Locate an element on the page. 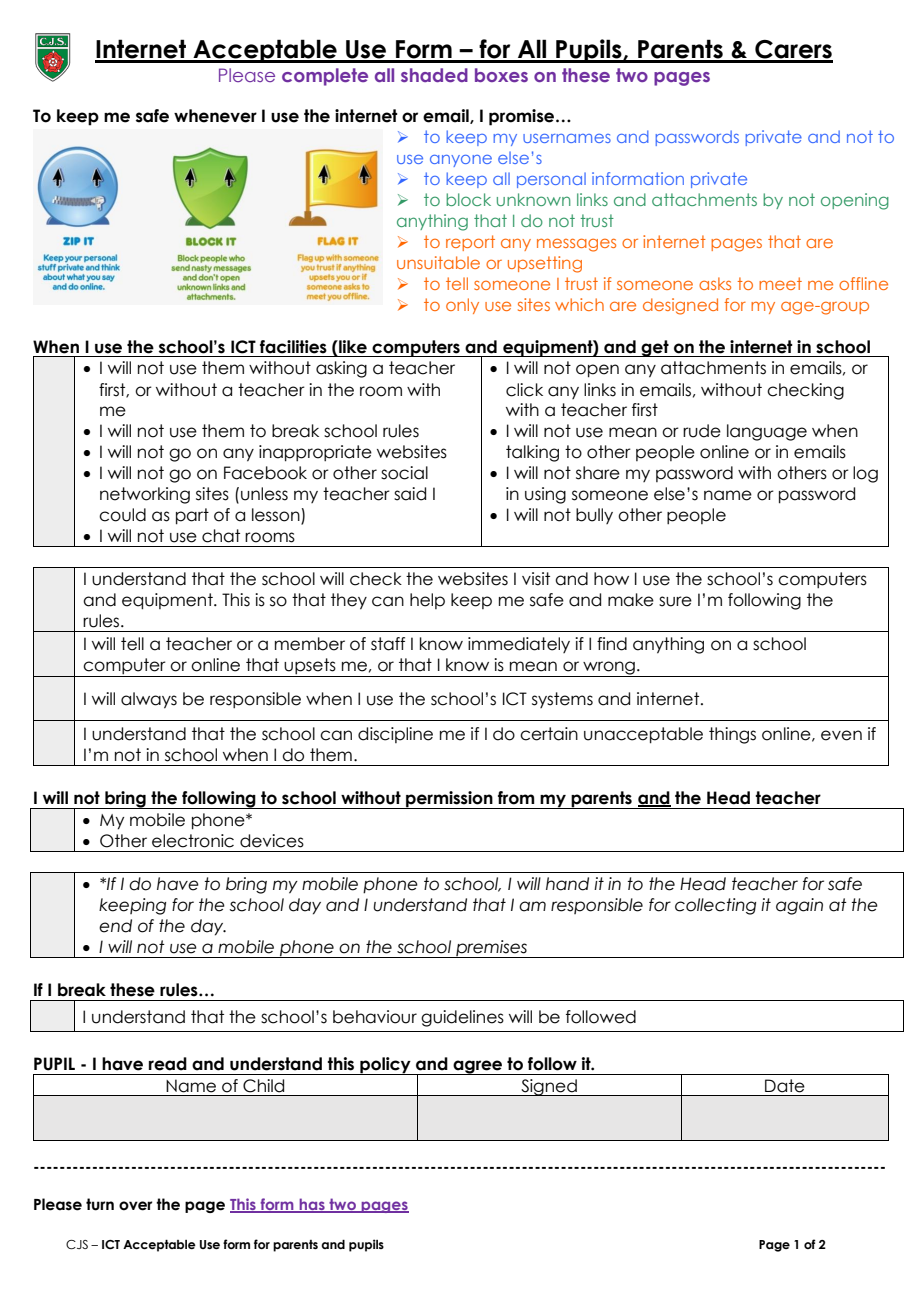 This document has height=1307, width=924. over is located at coordinates (135, 1206).
